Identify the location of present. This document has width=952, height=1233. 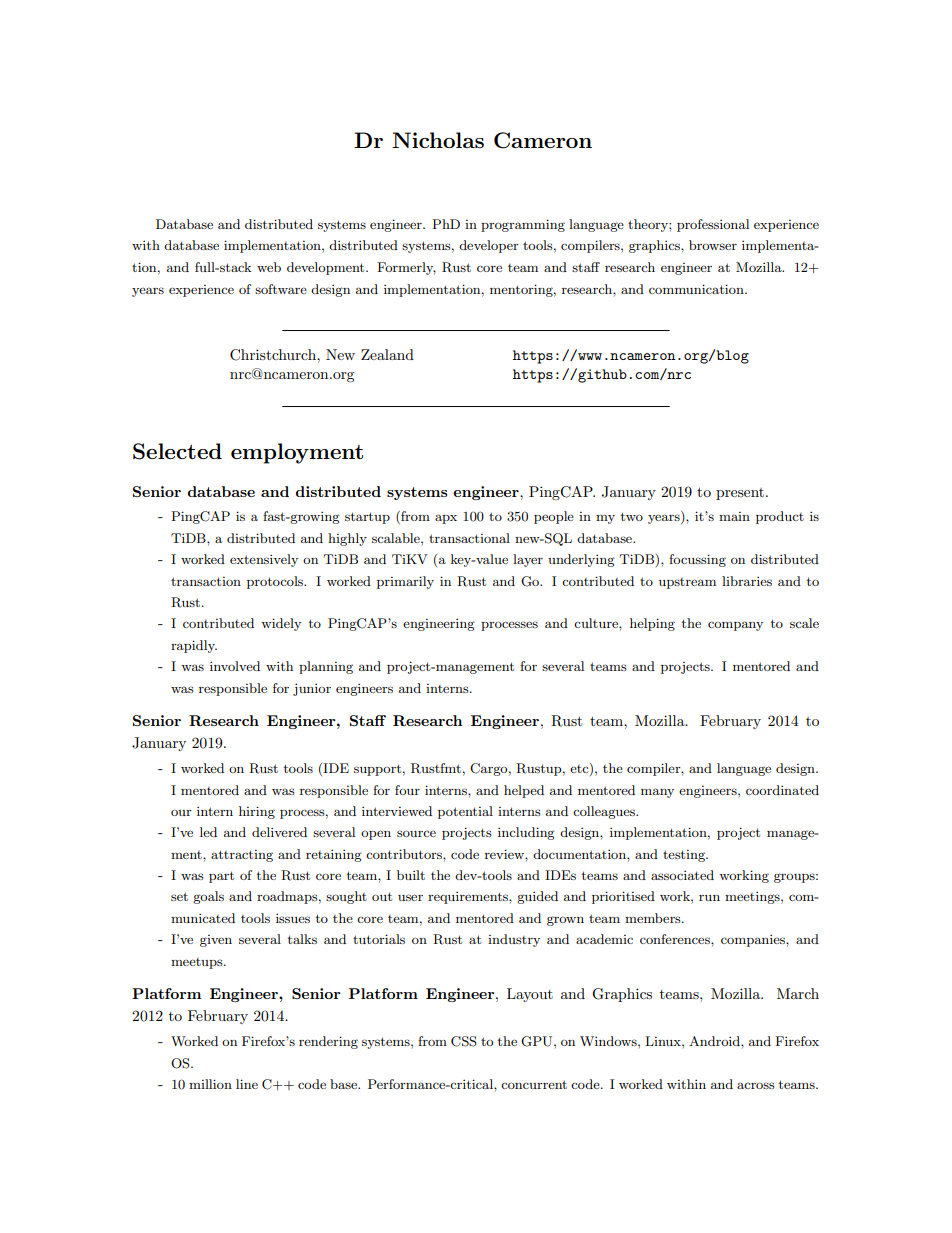
(741, 494).
